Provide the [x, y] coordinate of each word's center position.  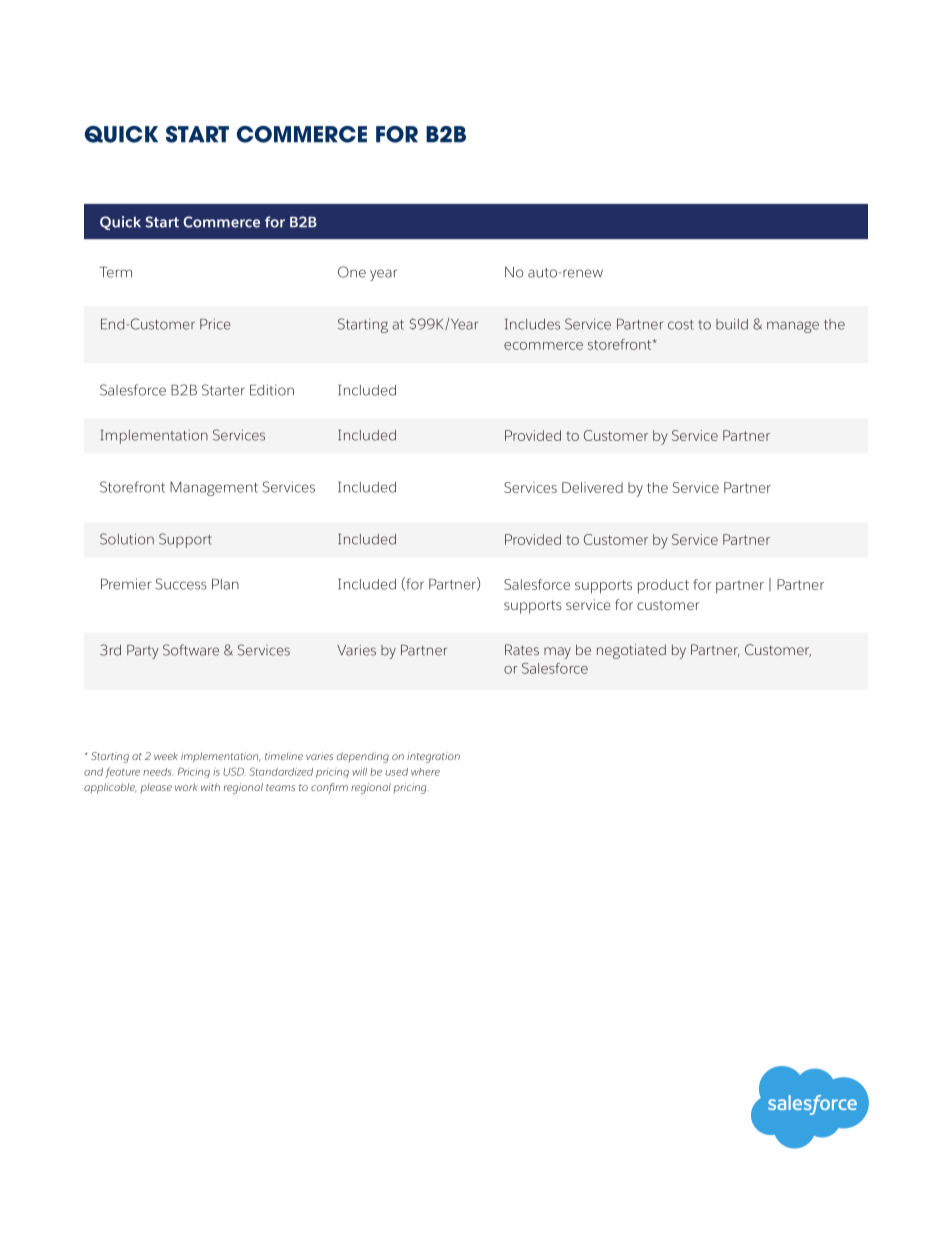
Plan [225, 584]
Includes [532, 324]
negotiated [631, 651]
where [425, 772]
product [663, 586]
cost [681, 325]
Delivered [592, 487]
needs [157, 772]
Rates [522, 649]
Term [116, 272]
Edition [272, 390]
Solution [127, 539]
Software [191, 650]
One [352, 272]
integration [433, 757]
